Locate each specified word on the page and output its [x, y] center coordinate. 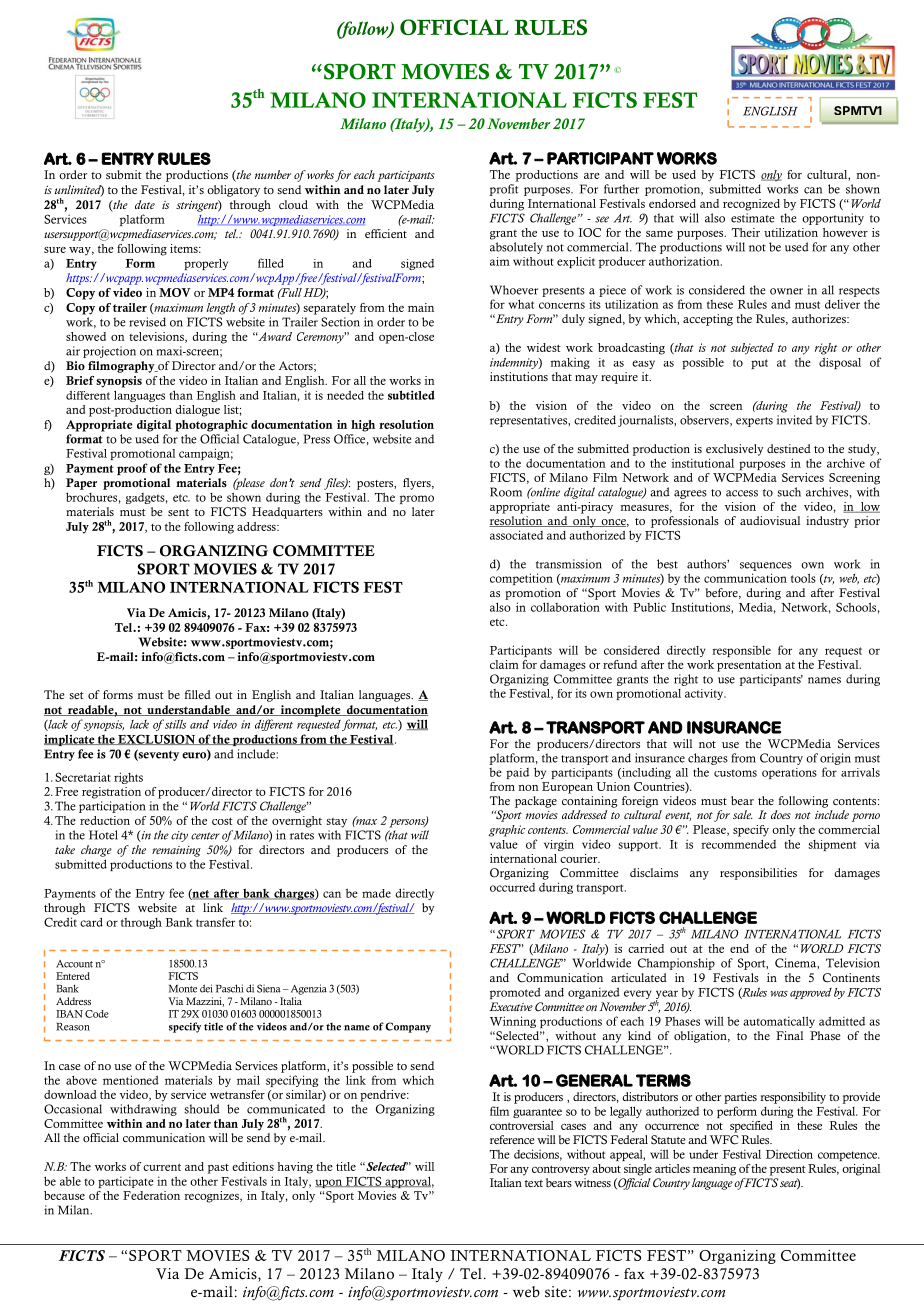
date [145, 204]
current [162, 1167]
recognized [751, 205]
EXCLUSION [156, 739]
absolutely [516, 248]
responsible [741, 651]
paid [517, 773]
